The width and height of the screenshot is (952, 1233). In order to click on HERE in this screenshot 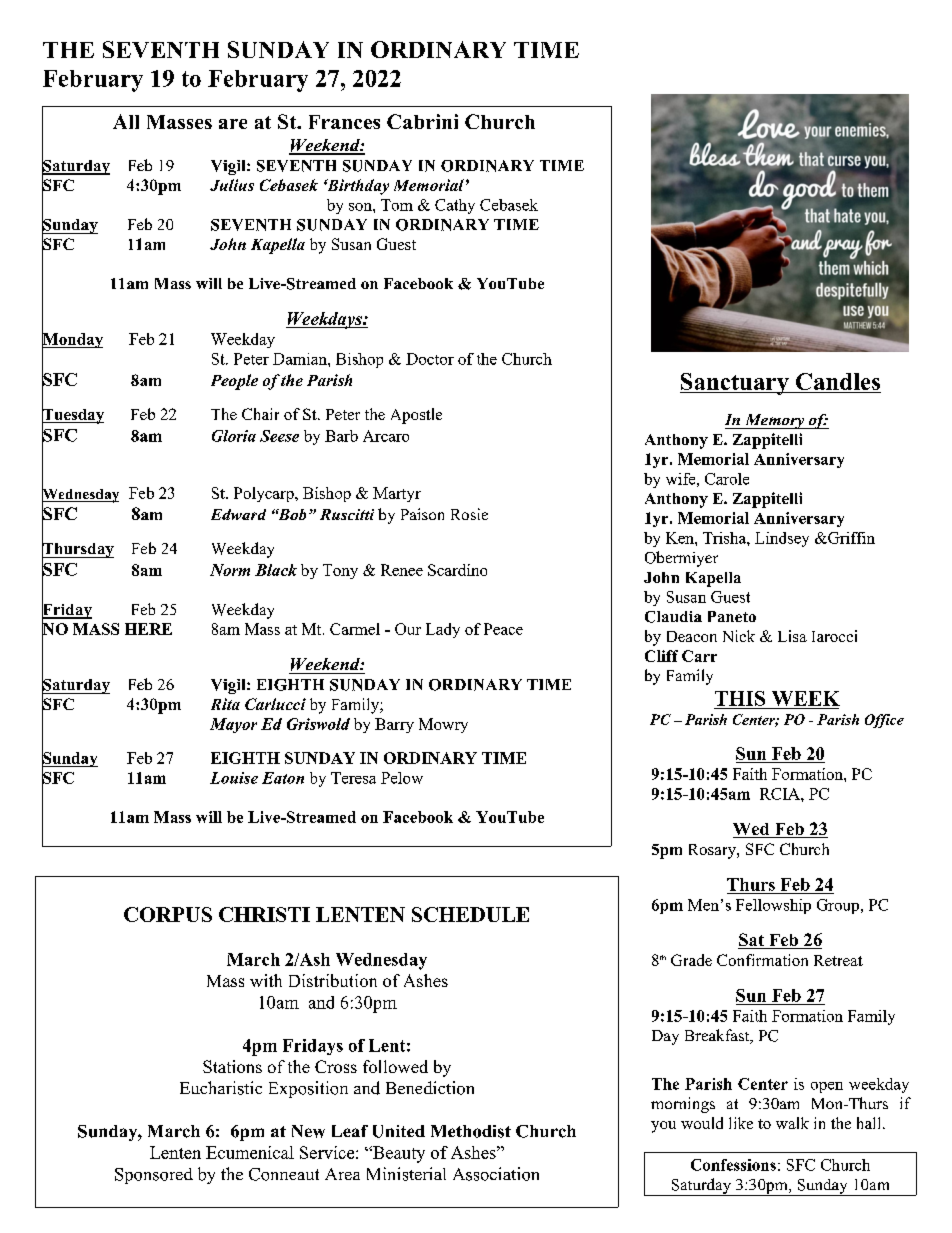, I will do `click(148, 629)`.
